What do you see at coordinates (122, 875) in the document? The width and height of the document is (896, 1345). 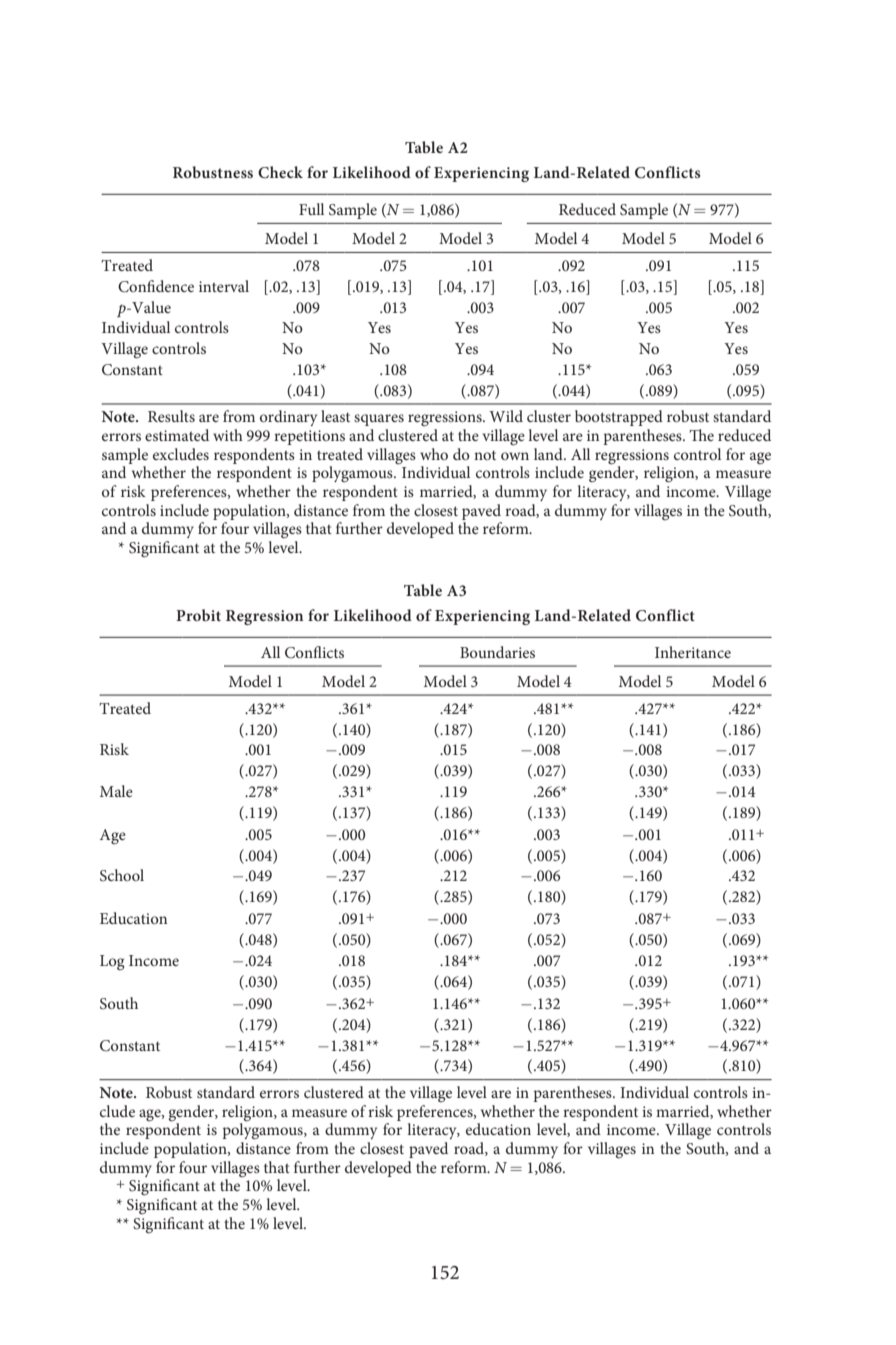 I see `School` at bounding box center [122, 875].
